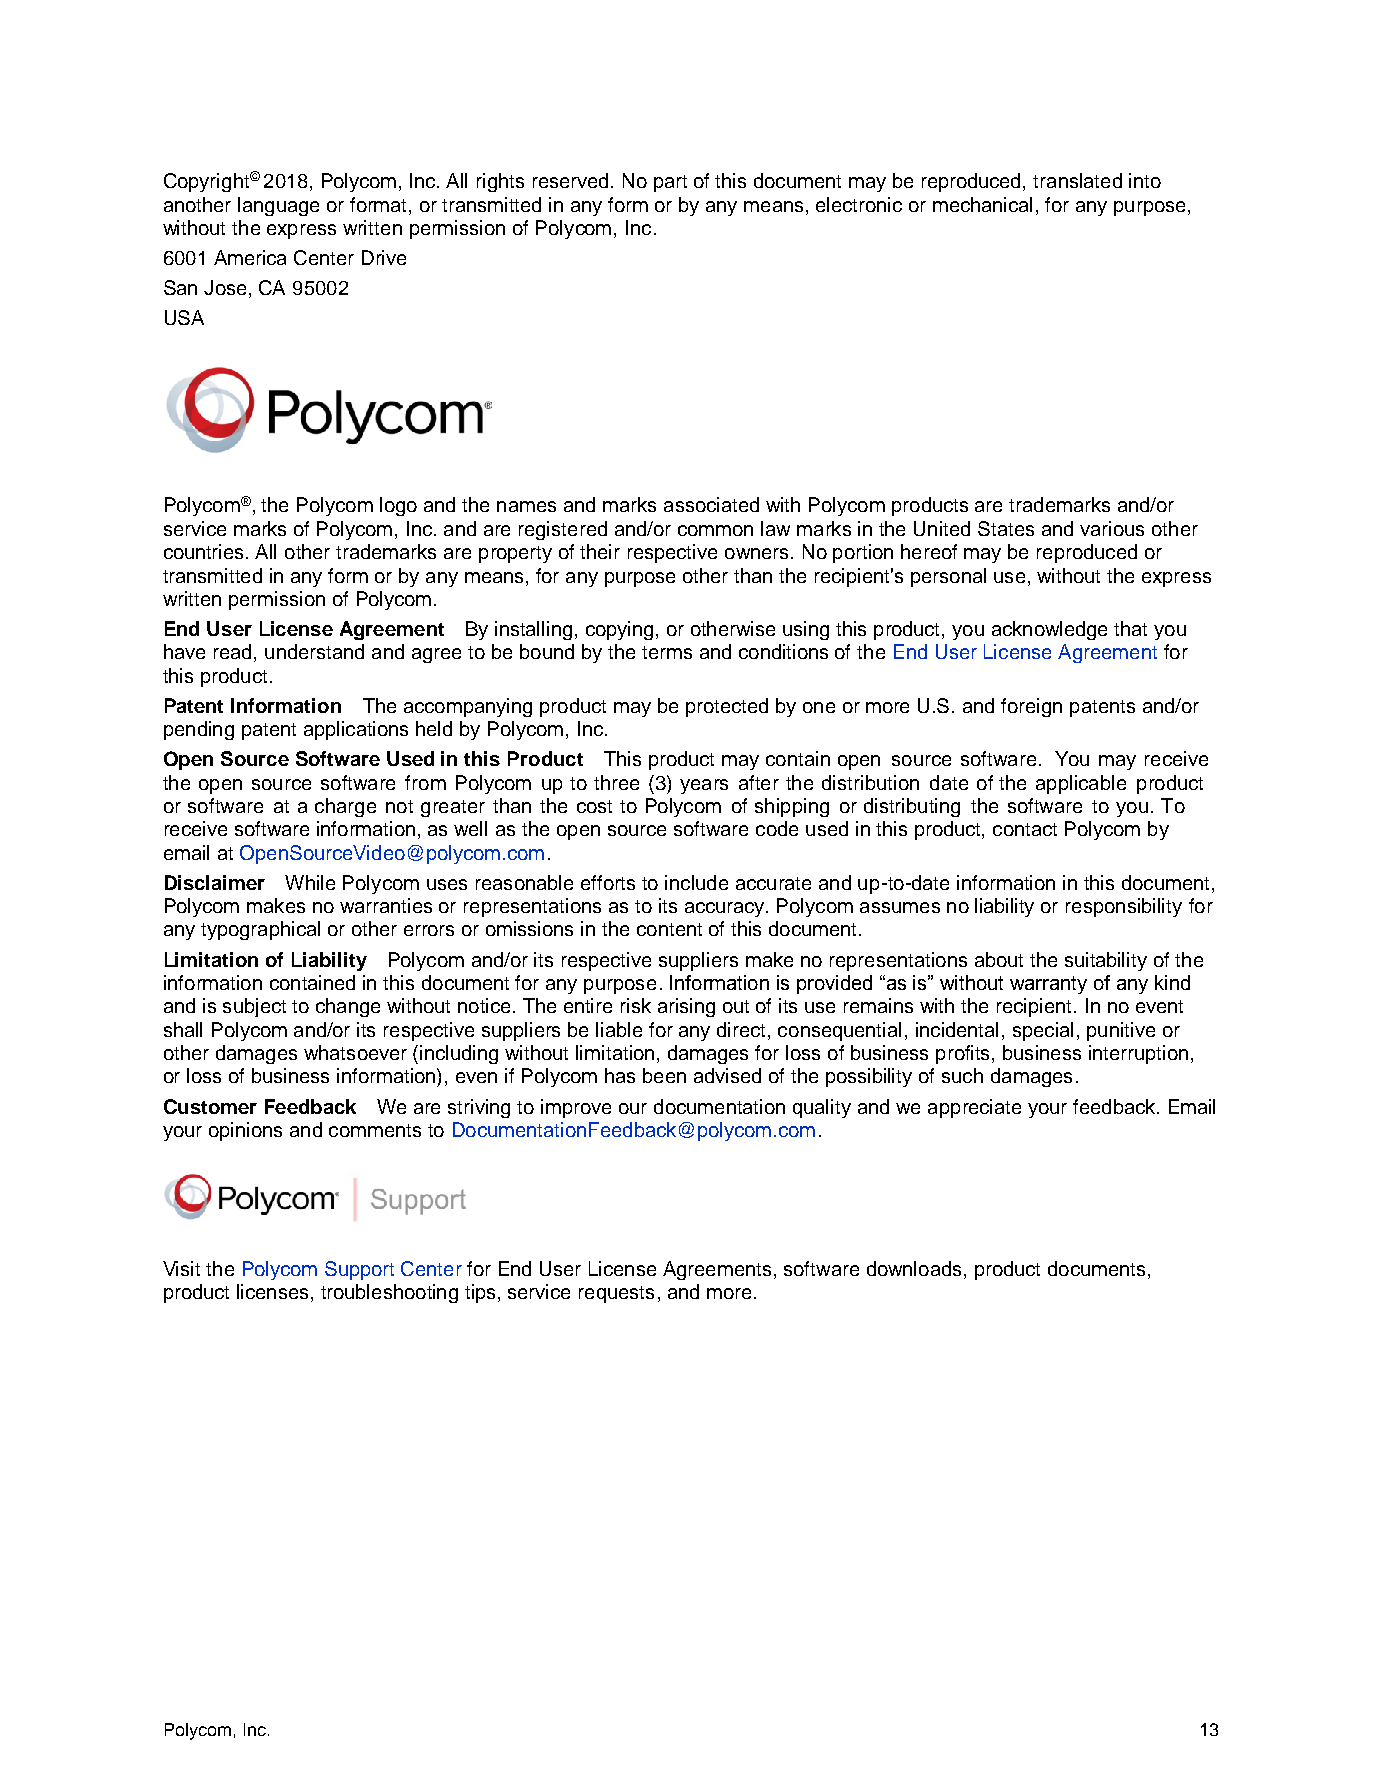  Describe the element at coordinates (359, 1270) in the page. I see `Support` at that location.
